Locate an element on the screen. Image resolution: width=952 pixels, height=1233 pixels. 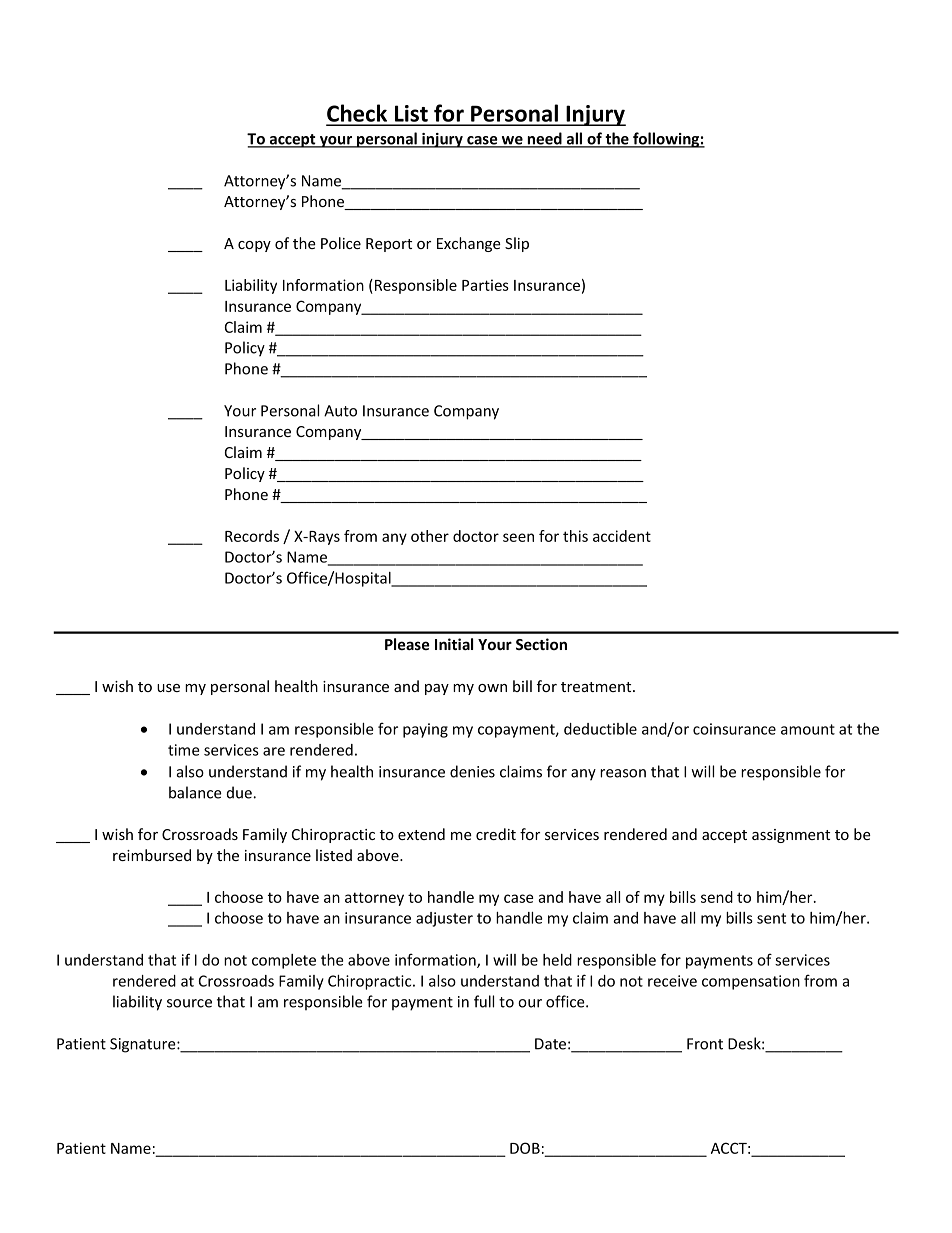
accident is located at coordinates (622, 536).
